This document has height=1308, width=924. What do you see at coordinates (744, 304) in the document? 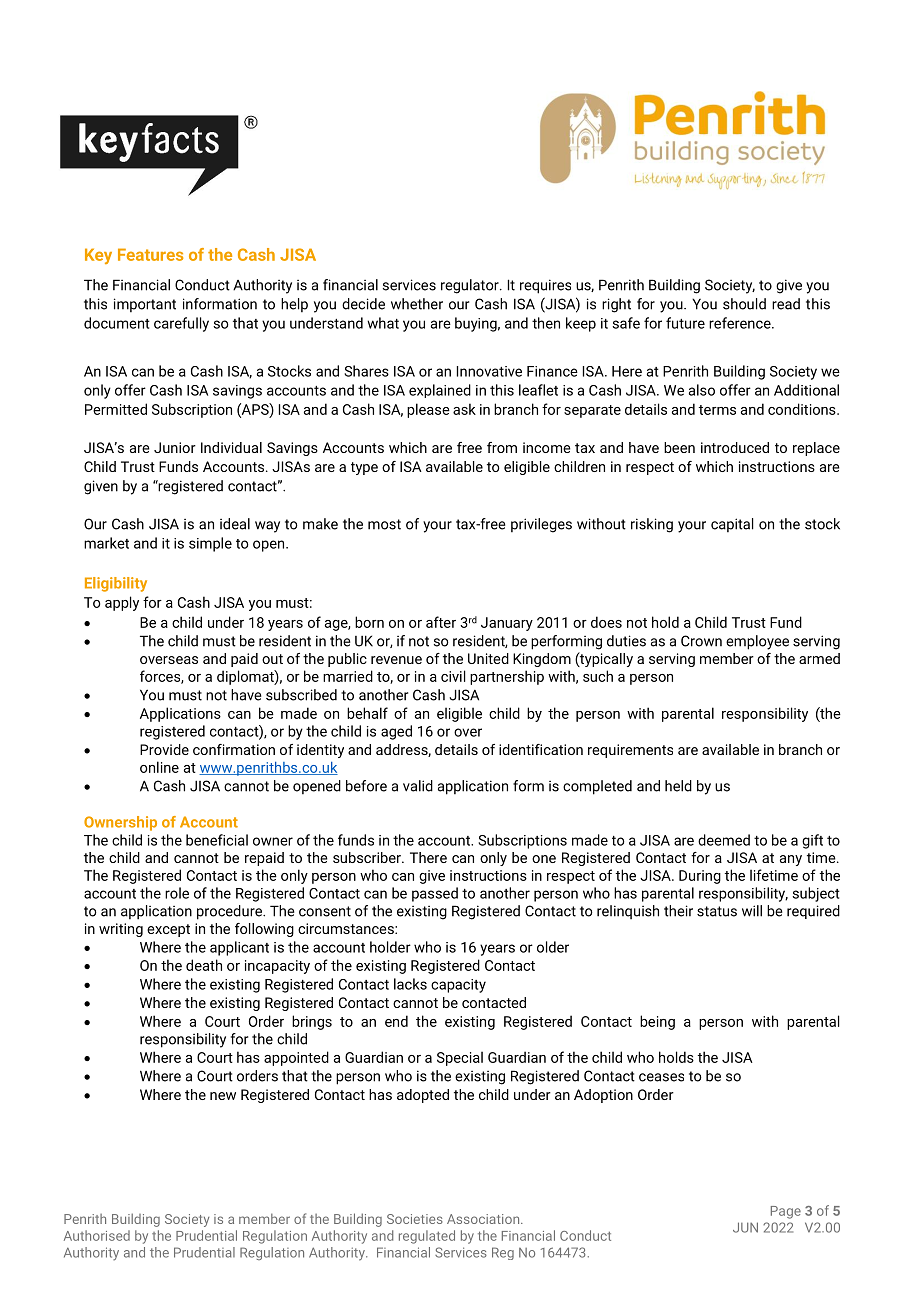
I see `should` at bounding box center [744, 304].
